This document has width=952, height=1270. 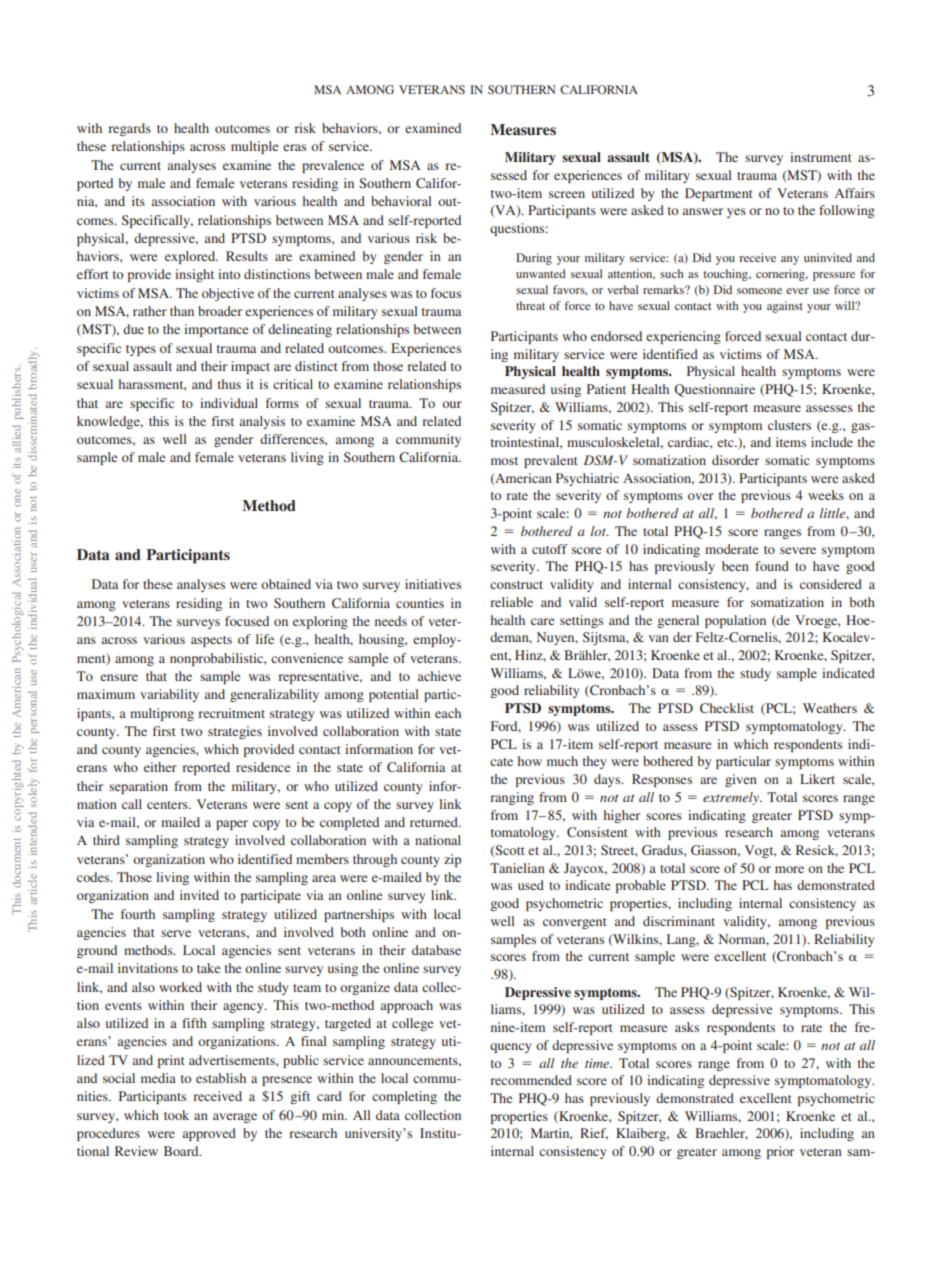 I want to click on behavioral, so click(x=401, y=201).
